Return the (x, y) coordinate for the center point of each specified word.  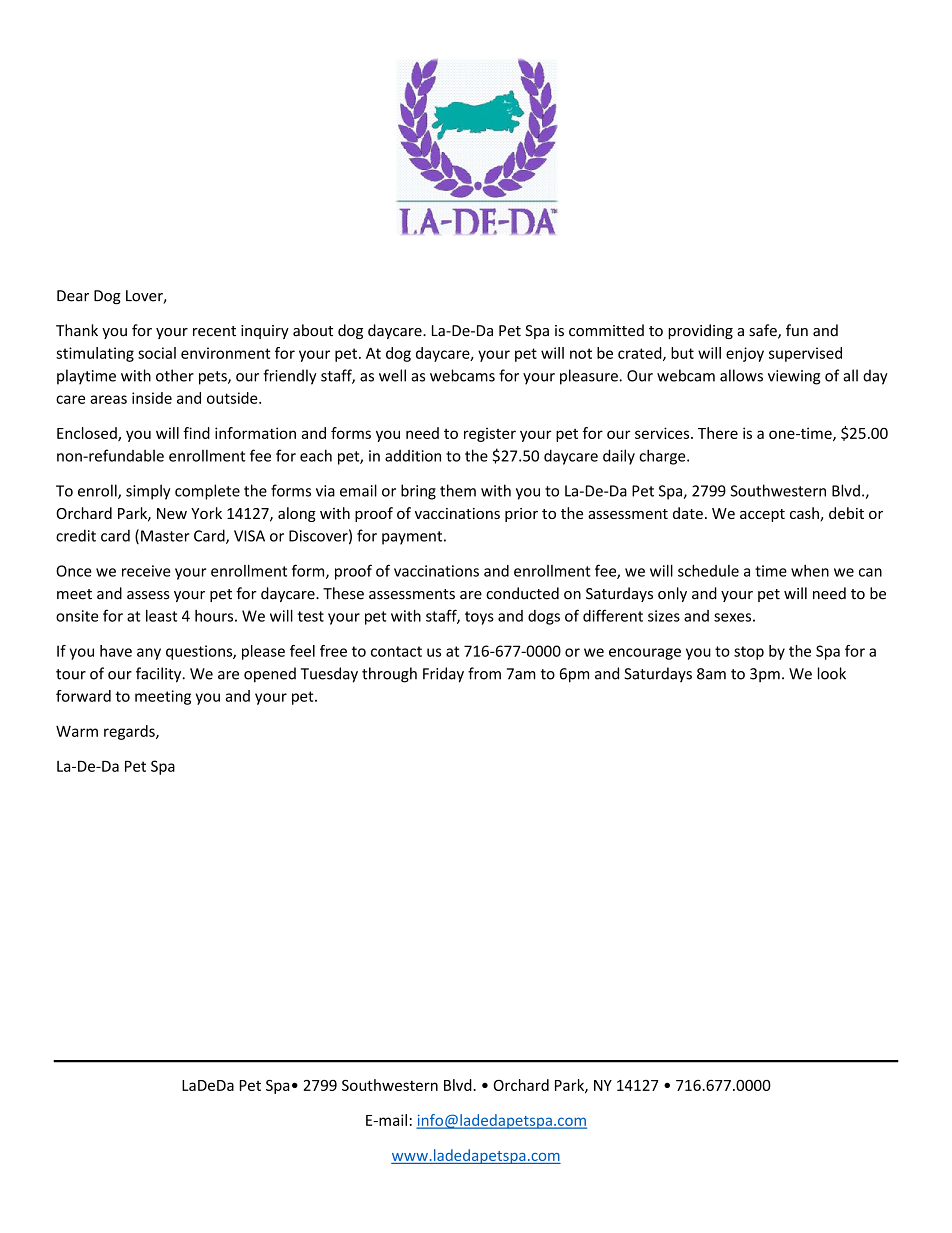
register (490, 434)
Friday (443, 675)
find (196, 433)
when (810, 571)
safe (764, 331)
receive (146, 571)
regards (130, 732)
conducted (522, 593)
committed (606, 330)
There (718, 433)
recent (214, 331)
